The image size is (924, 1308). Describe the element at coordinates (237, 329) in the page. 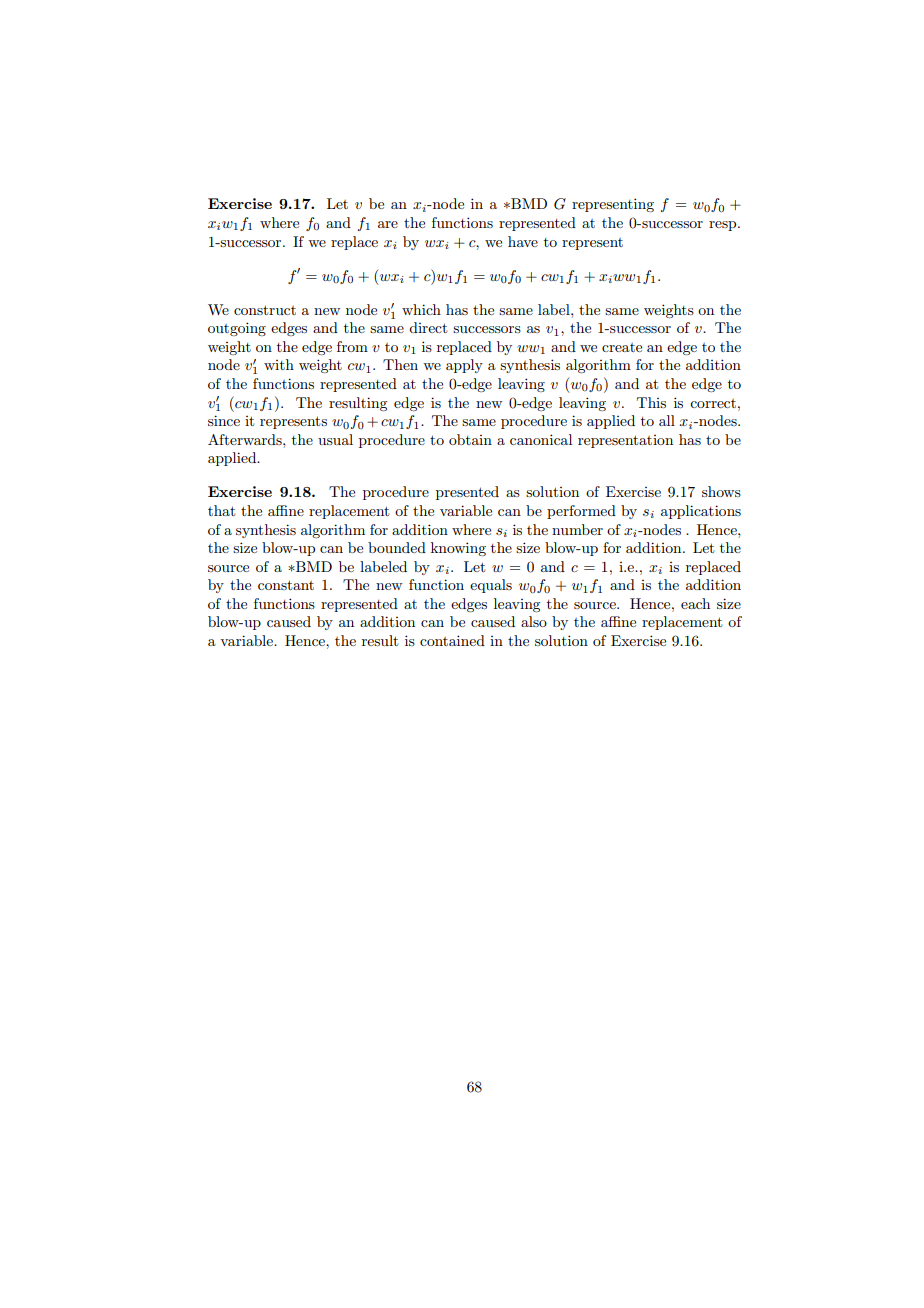

I see `outgoing` at that location.
